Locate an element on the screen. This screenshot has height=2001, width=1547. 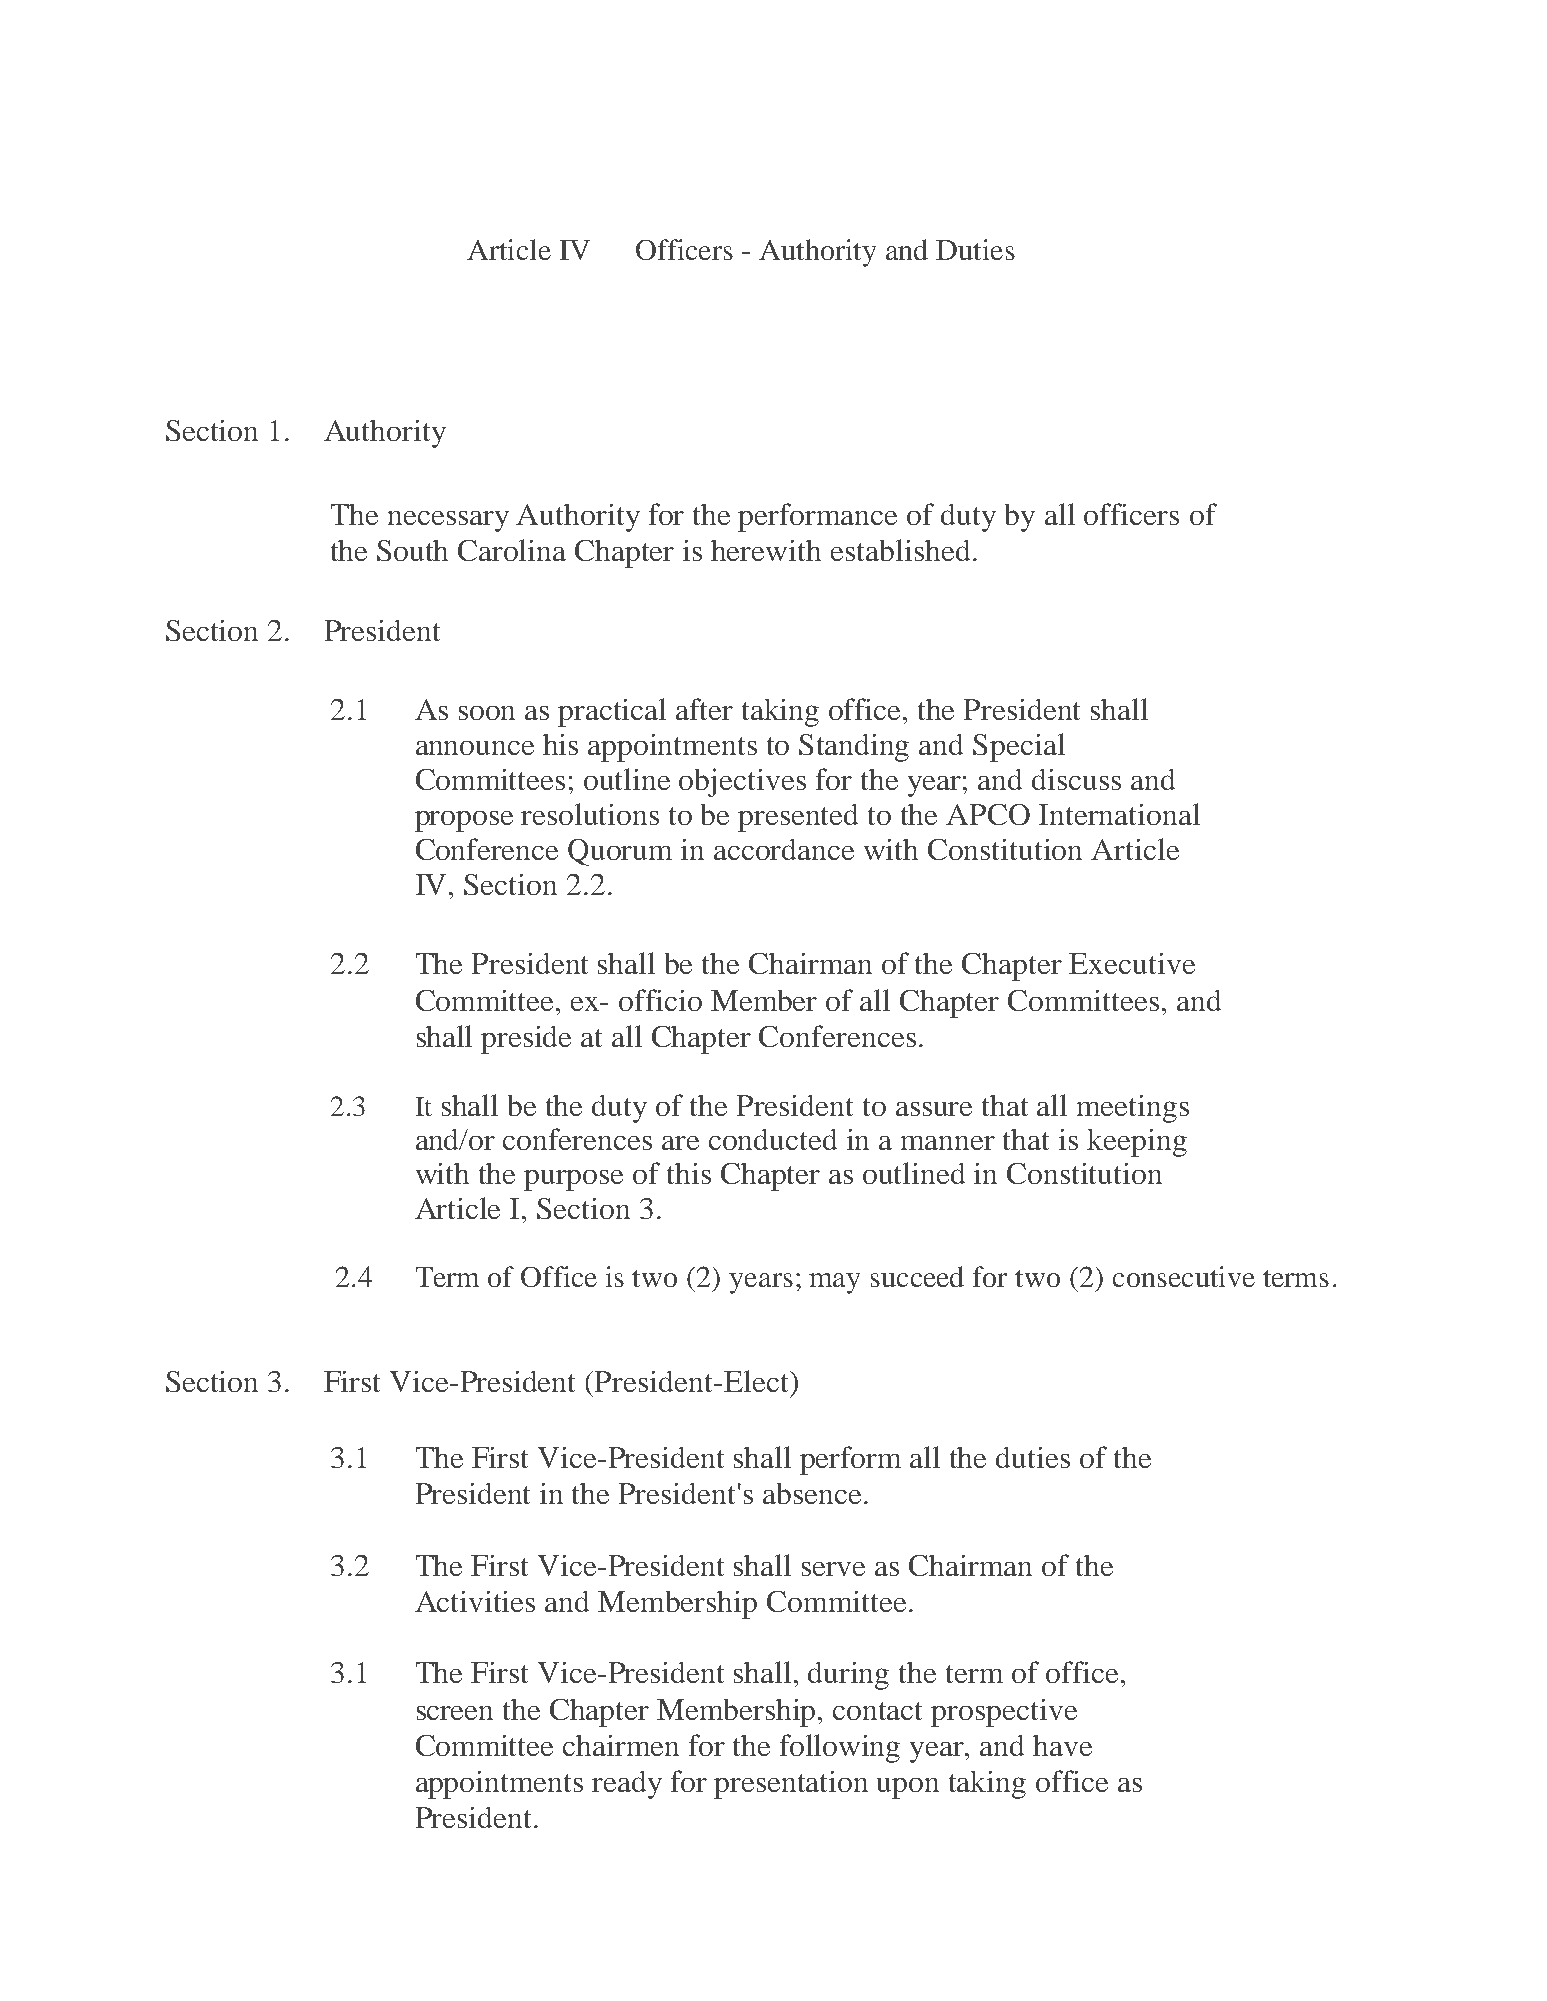
conducted is located at coordinates (773, 1139).
